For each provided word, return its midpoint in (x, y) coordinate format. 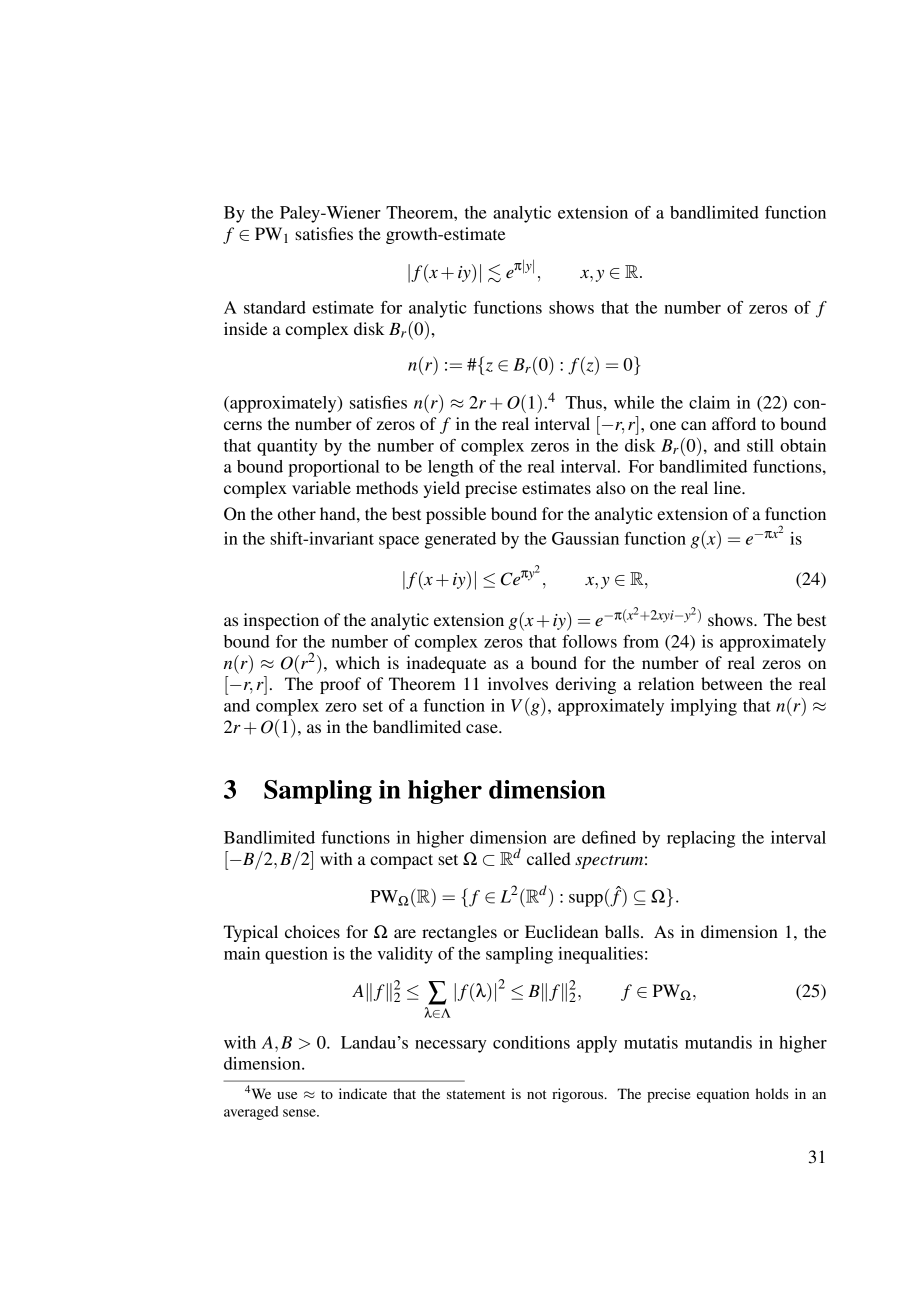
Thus (585, 402)
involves (518, 683)
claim (709, 402)
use (287, 1095)
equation (723, 1095)
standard (275, 307)
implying (704, 707)
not (537, 1094)
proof (340, 685)
